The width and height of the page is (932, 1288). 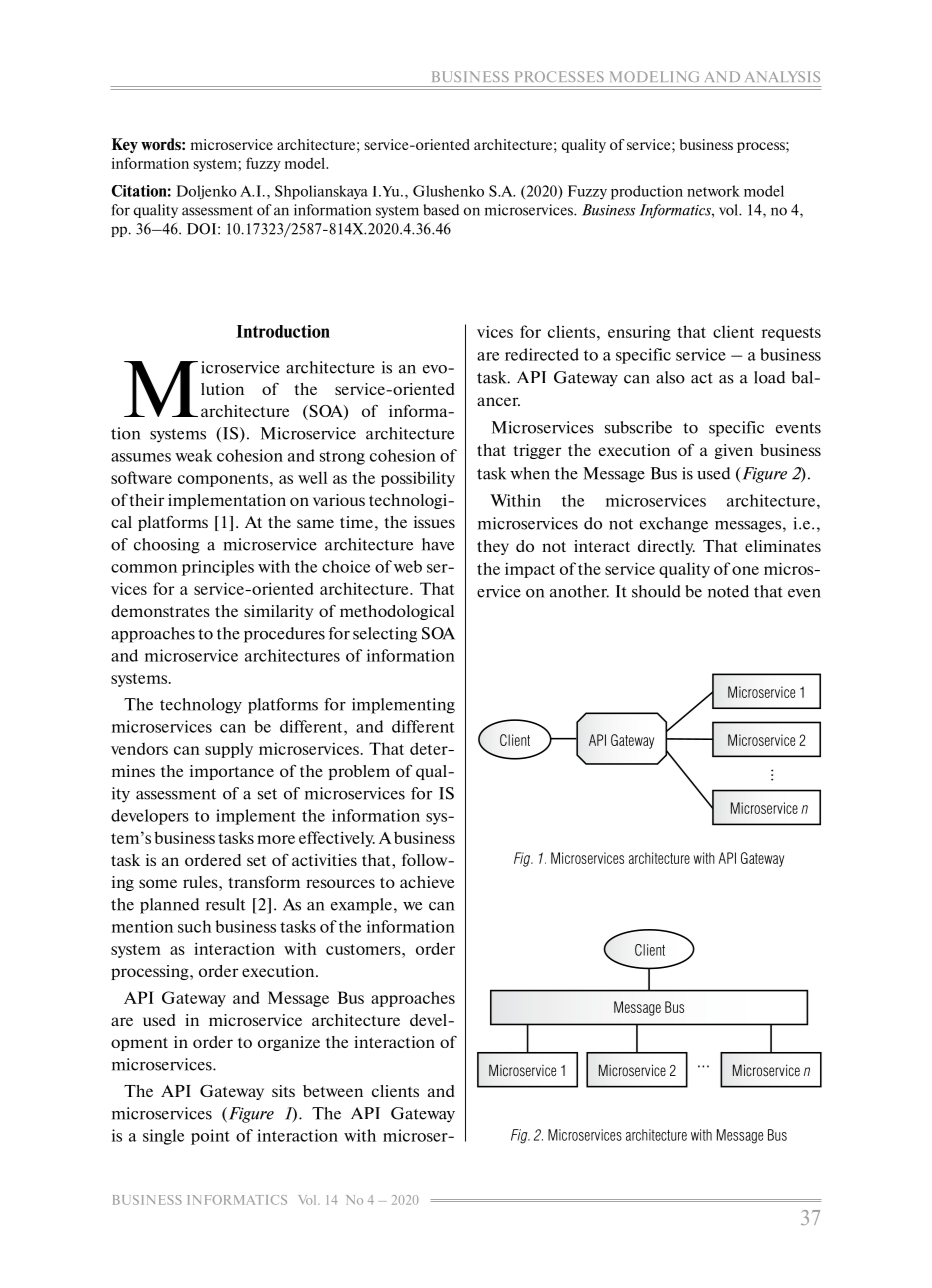 I want to click on achieve, so click(x=427, y=882).
